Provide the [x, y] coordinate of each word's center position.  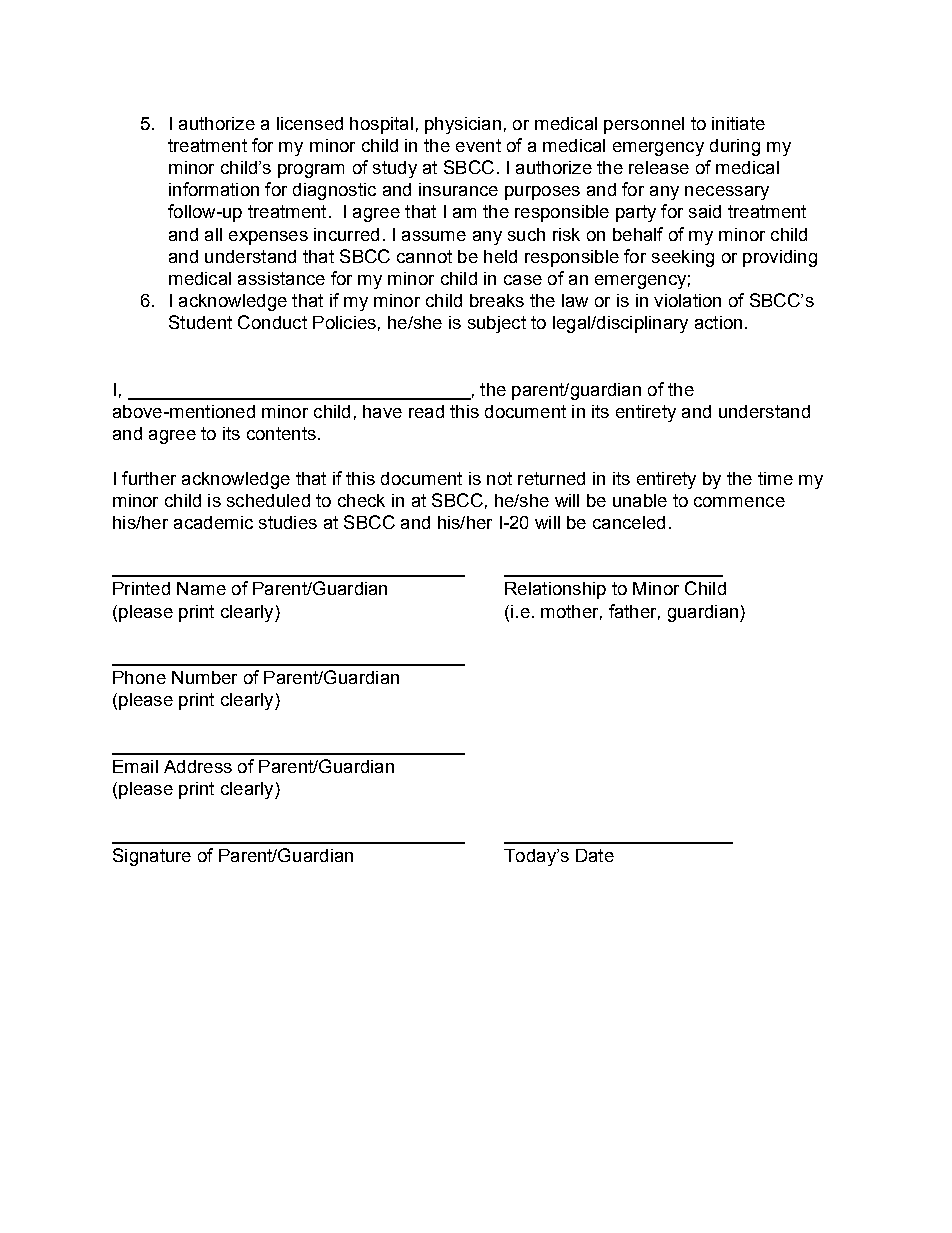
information [214, 189]
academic [213, 522]
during [735, 147]
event [478, 145]
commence [739, 502]
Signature [152, 857]
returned [551, 478]
